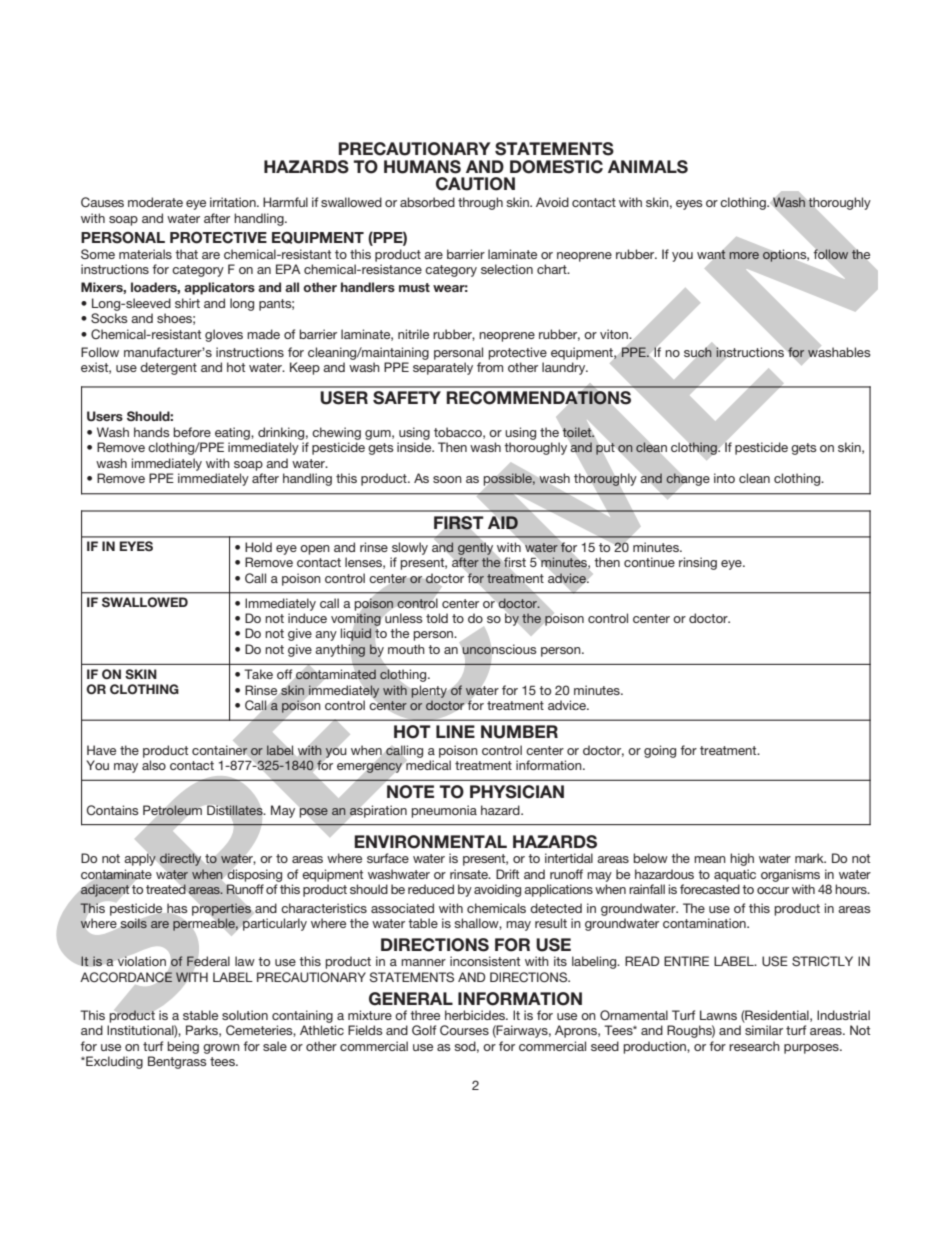 The width and height of the image is (952, 1233). I want to click on before, so click(192, 432).
